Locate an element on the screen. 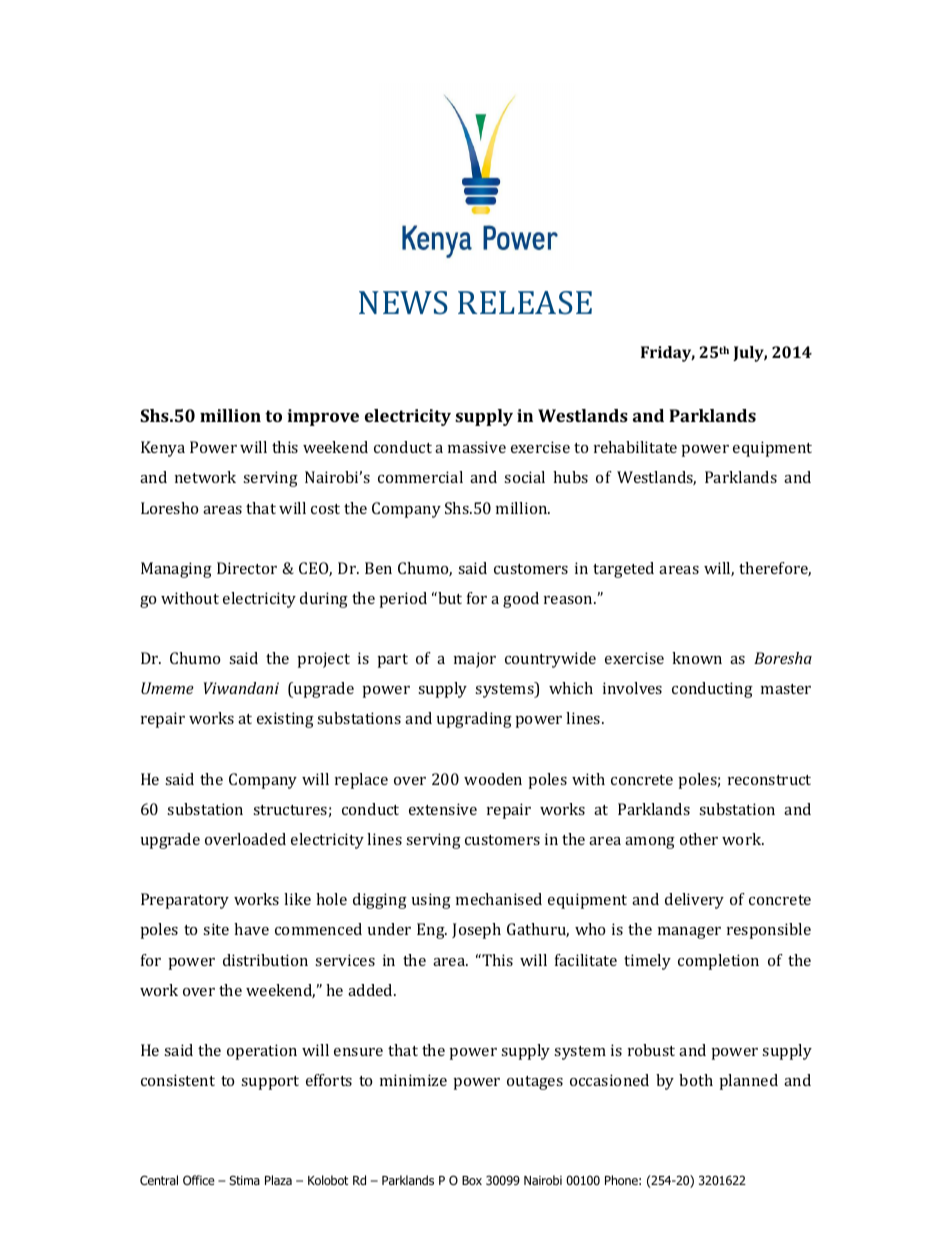 Image resolution: width=952 pixels, height=1233 pixels. both is located at coordinates (696, 1080).
